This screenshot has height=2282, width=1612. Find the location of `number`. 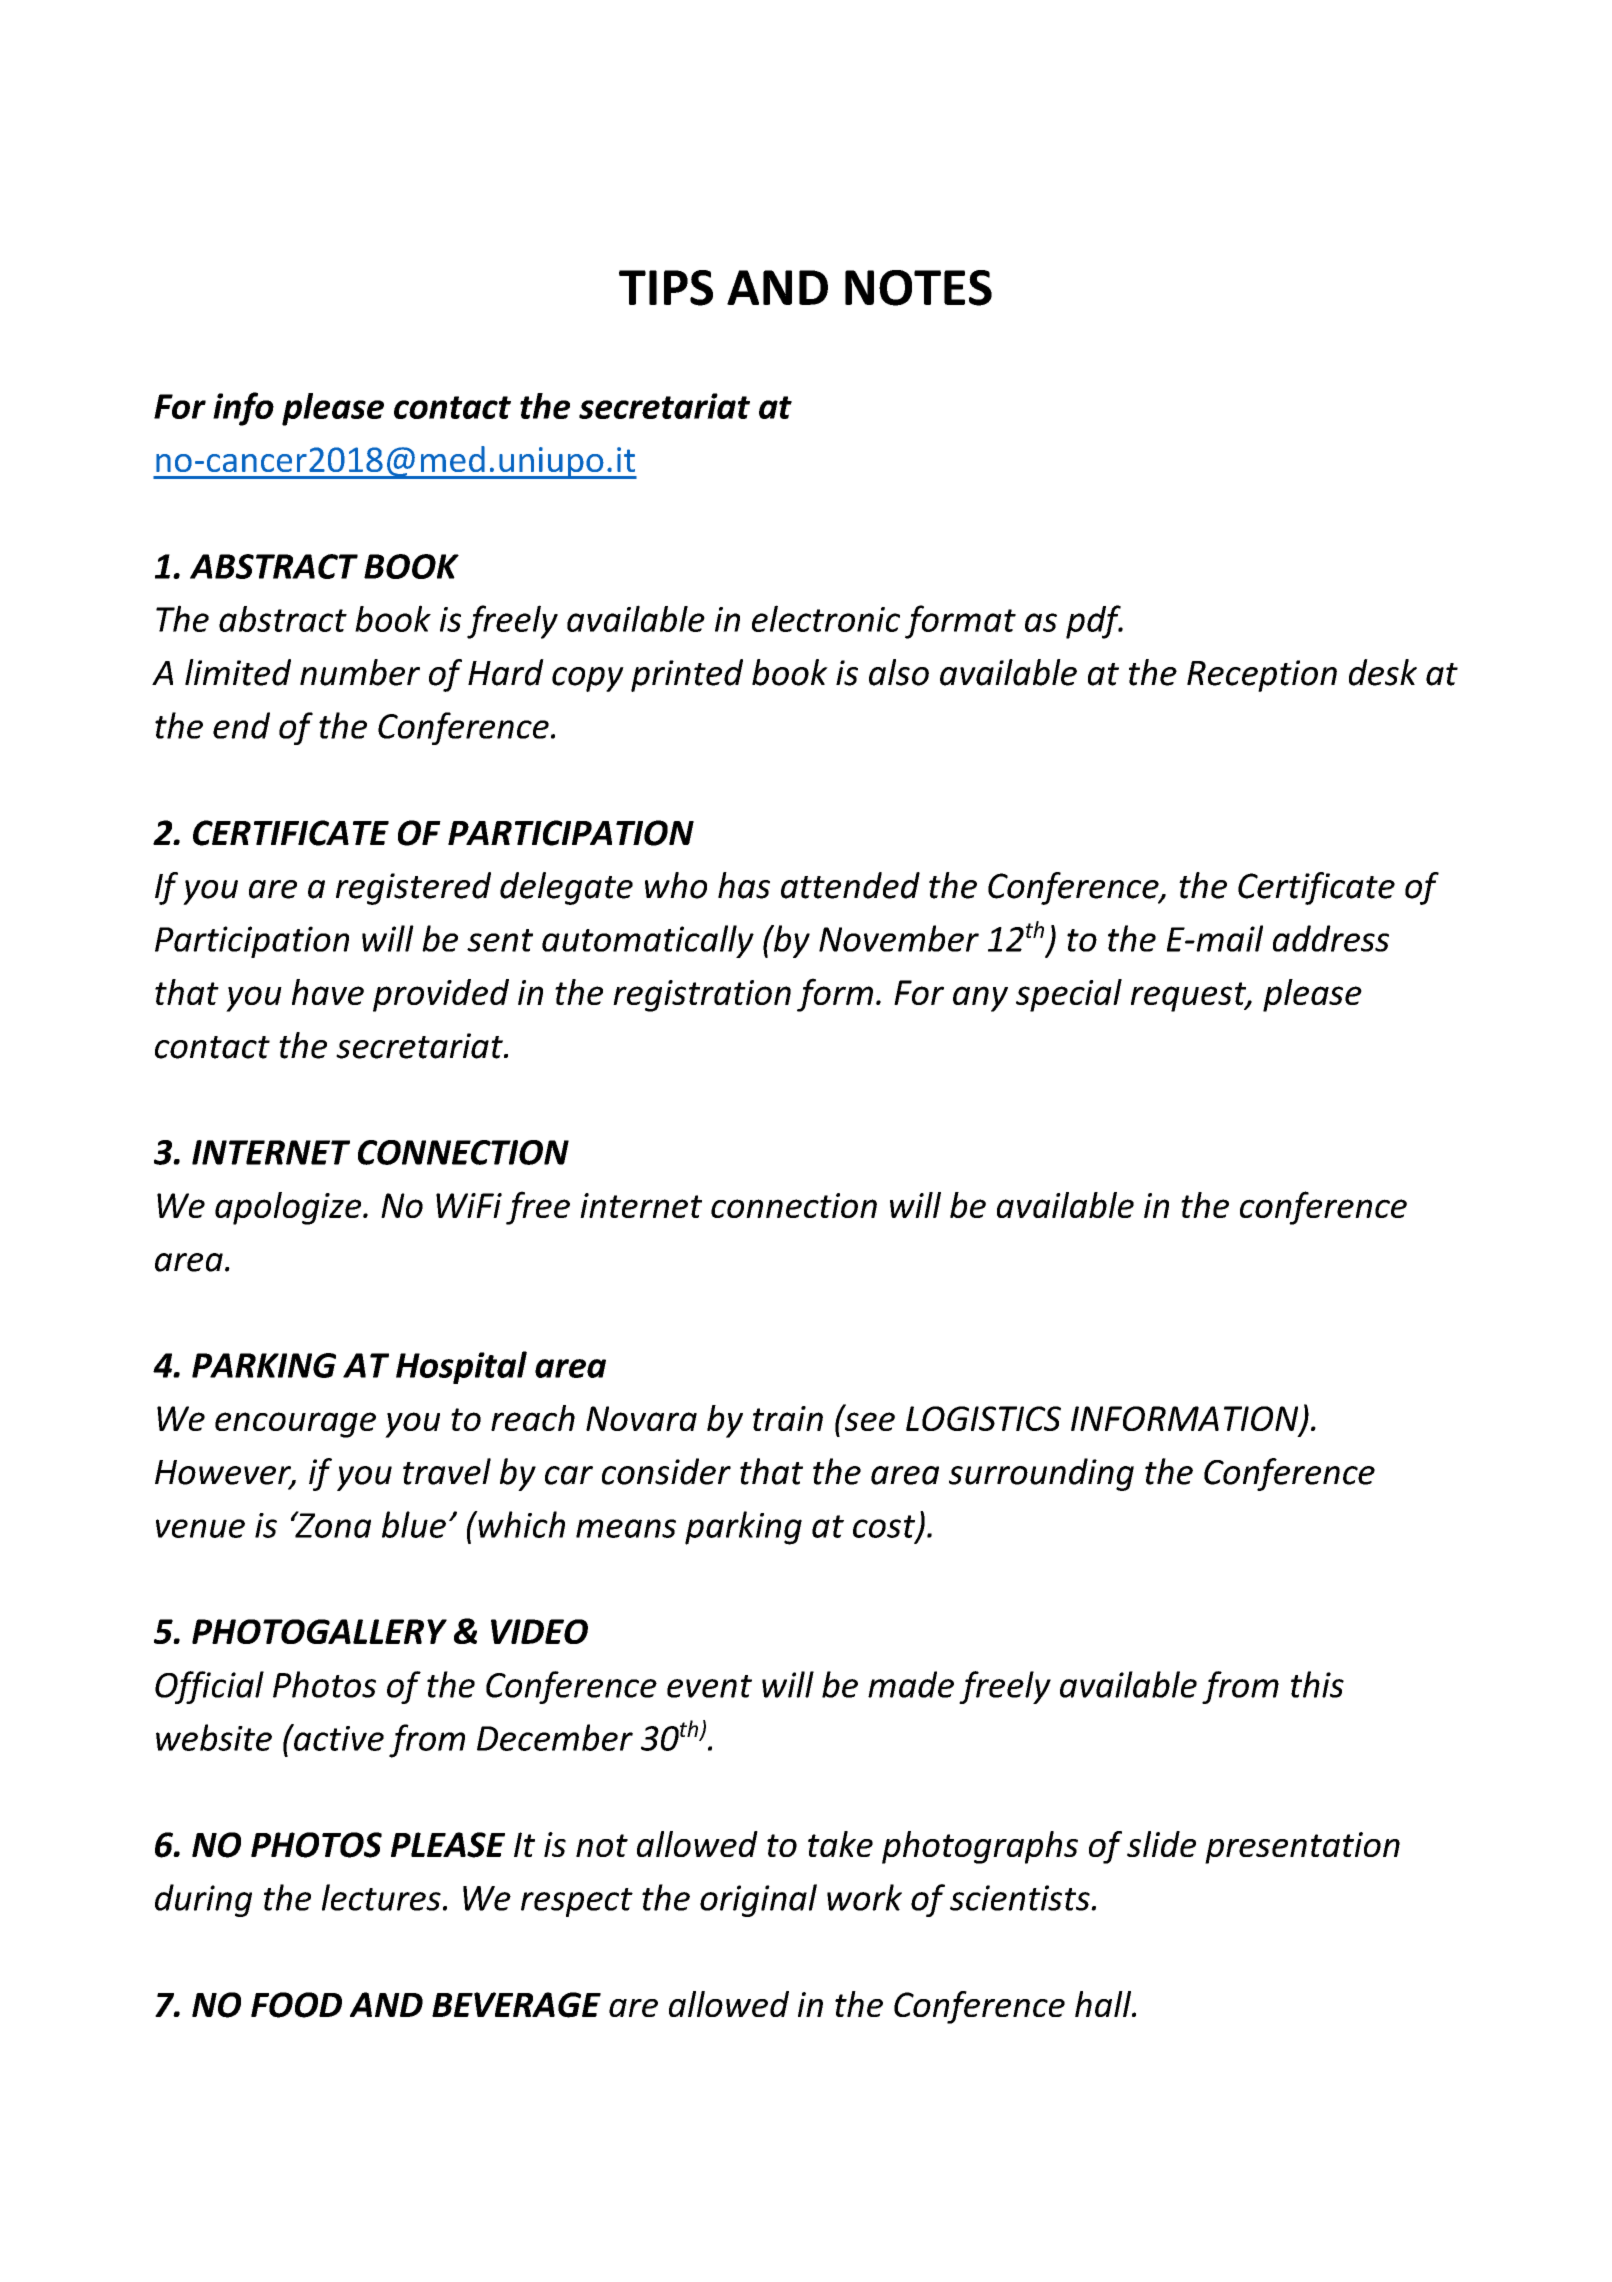

number is located at coordinates (360, 672).
